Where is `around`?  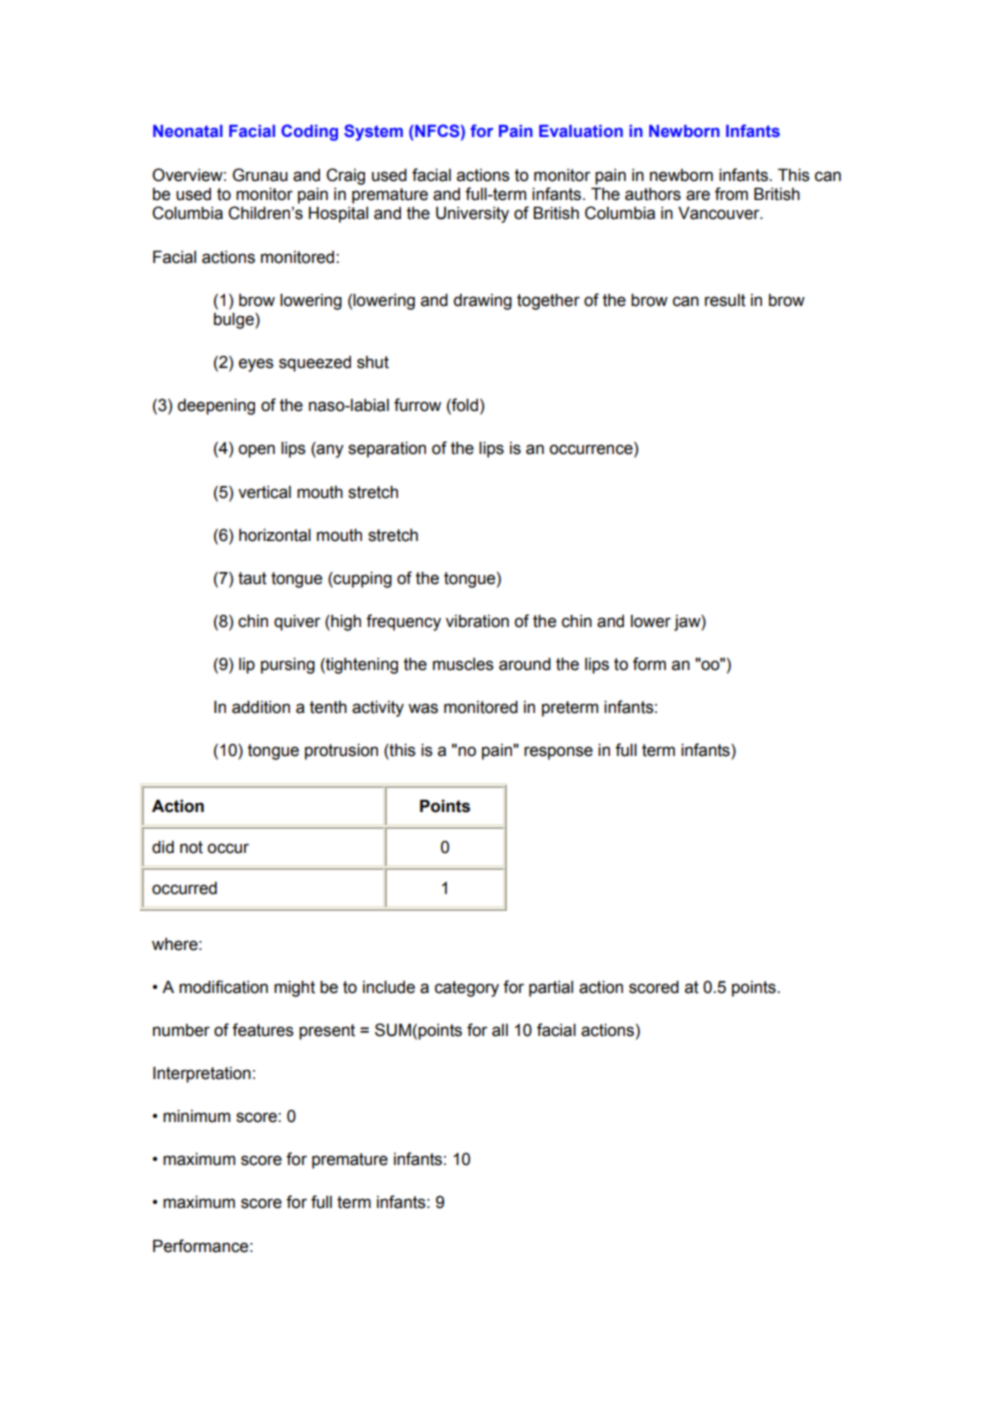
around is located at coordinates (525, 664).
